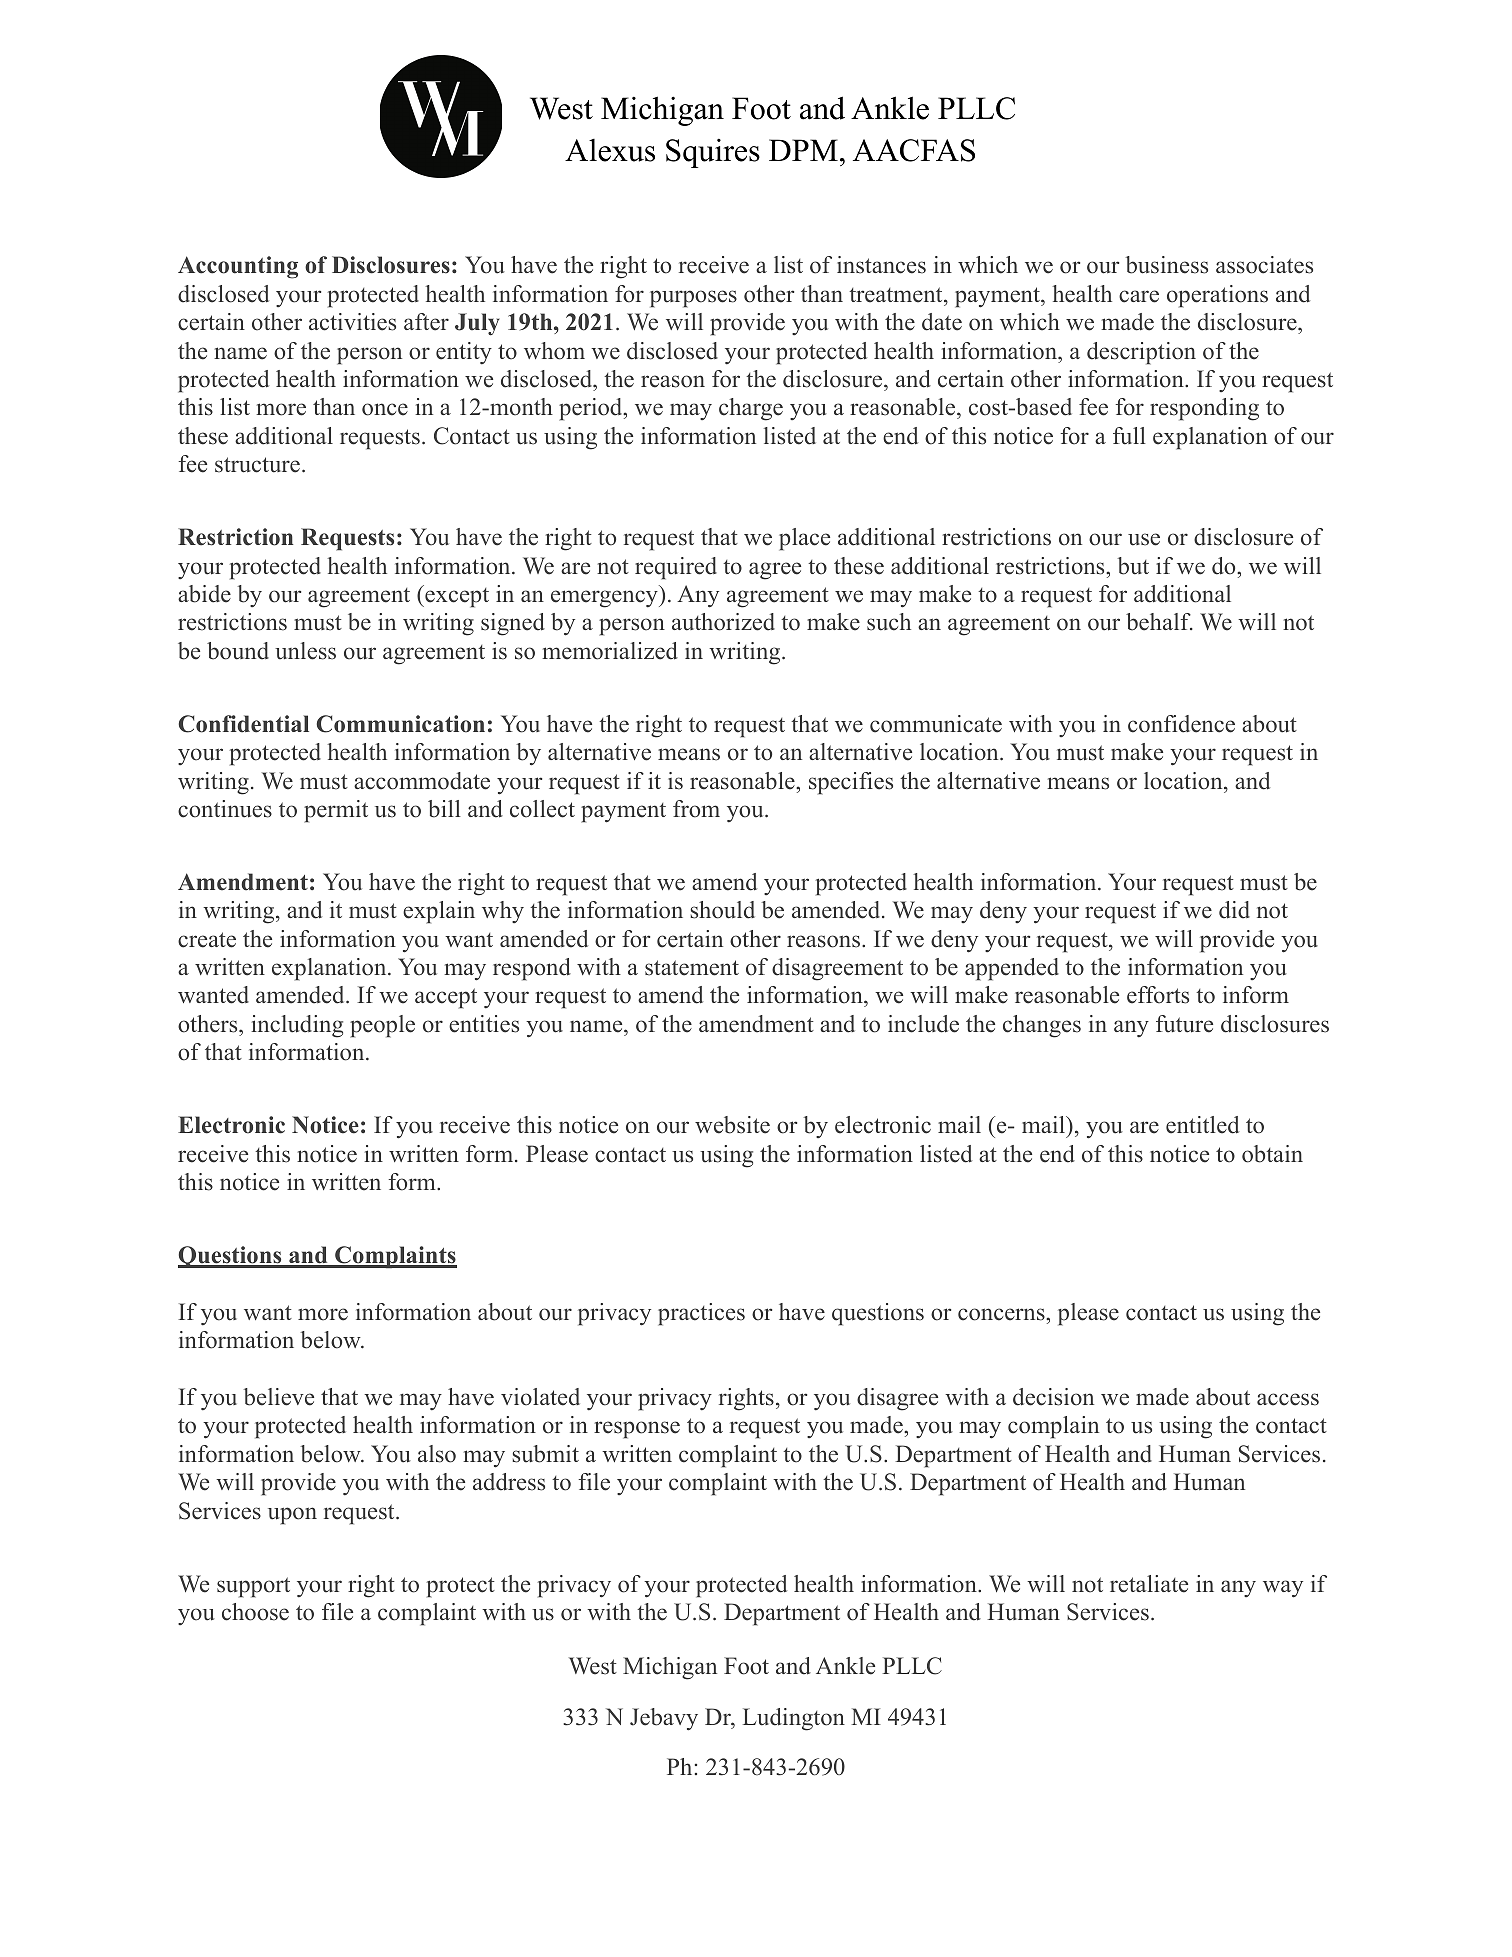 This screenshot has height=1957, width=1512. Describe the element at coordinates (637, 1430) in the screenshot. I see `response` at that location.
